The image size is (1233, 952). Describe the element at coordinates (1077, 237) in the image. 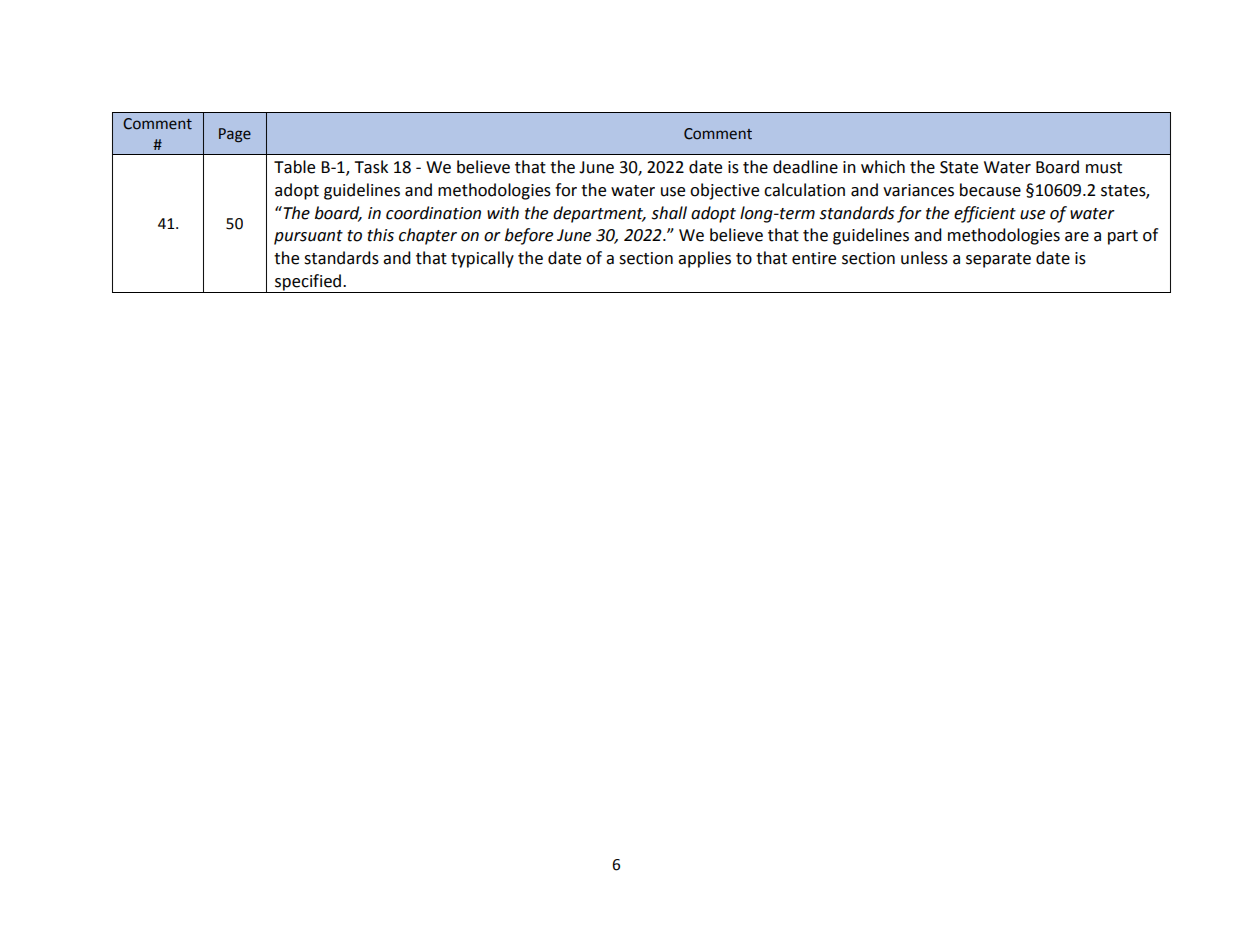

I see `are` at that location.
